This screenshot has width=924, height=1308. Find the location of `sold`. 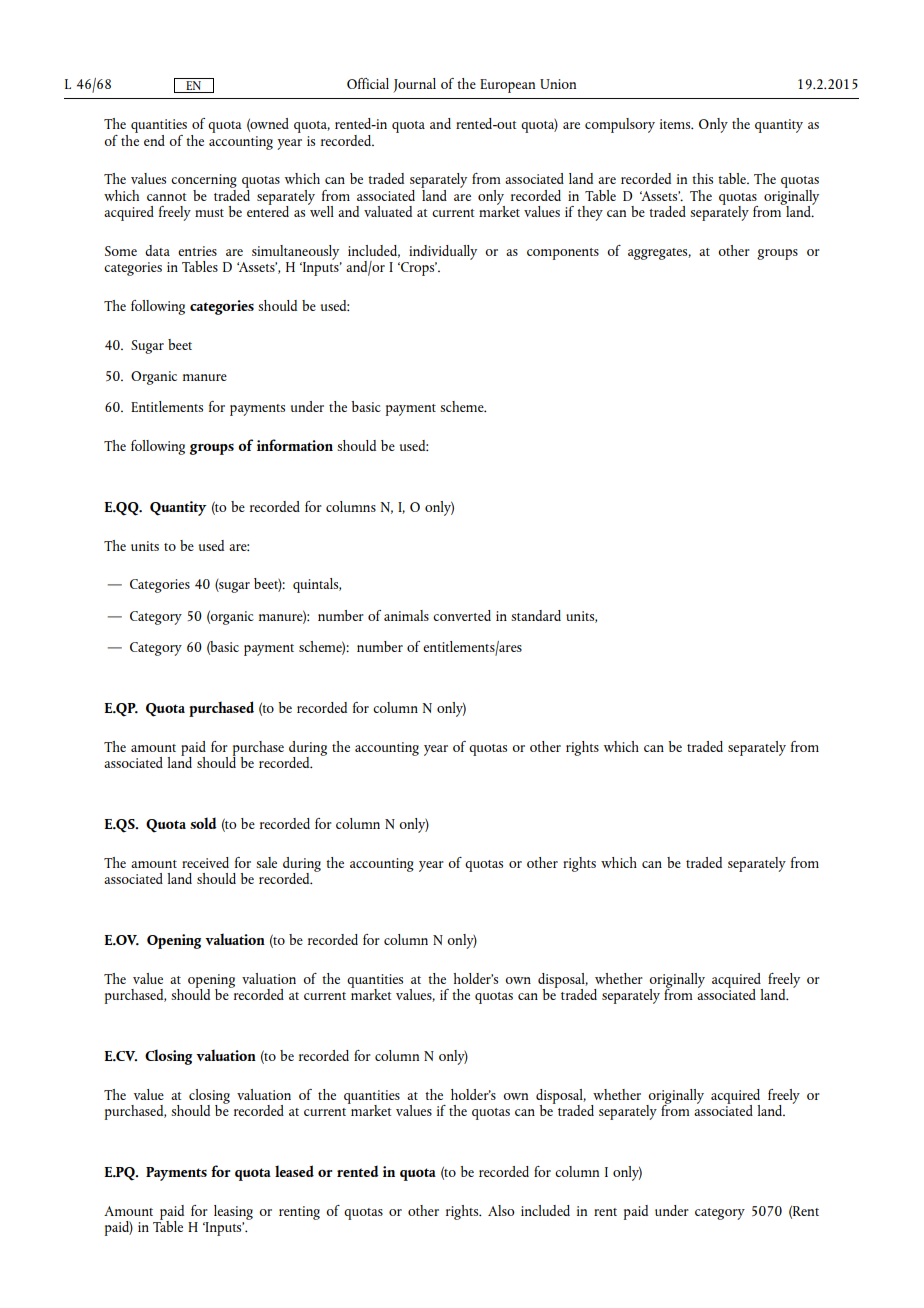

sold is located at coordinates (203, 823).
